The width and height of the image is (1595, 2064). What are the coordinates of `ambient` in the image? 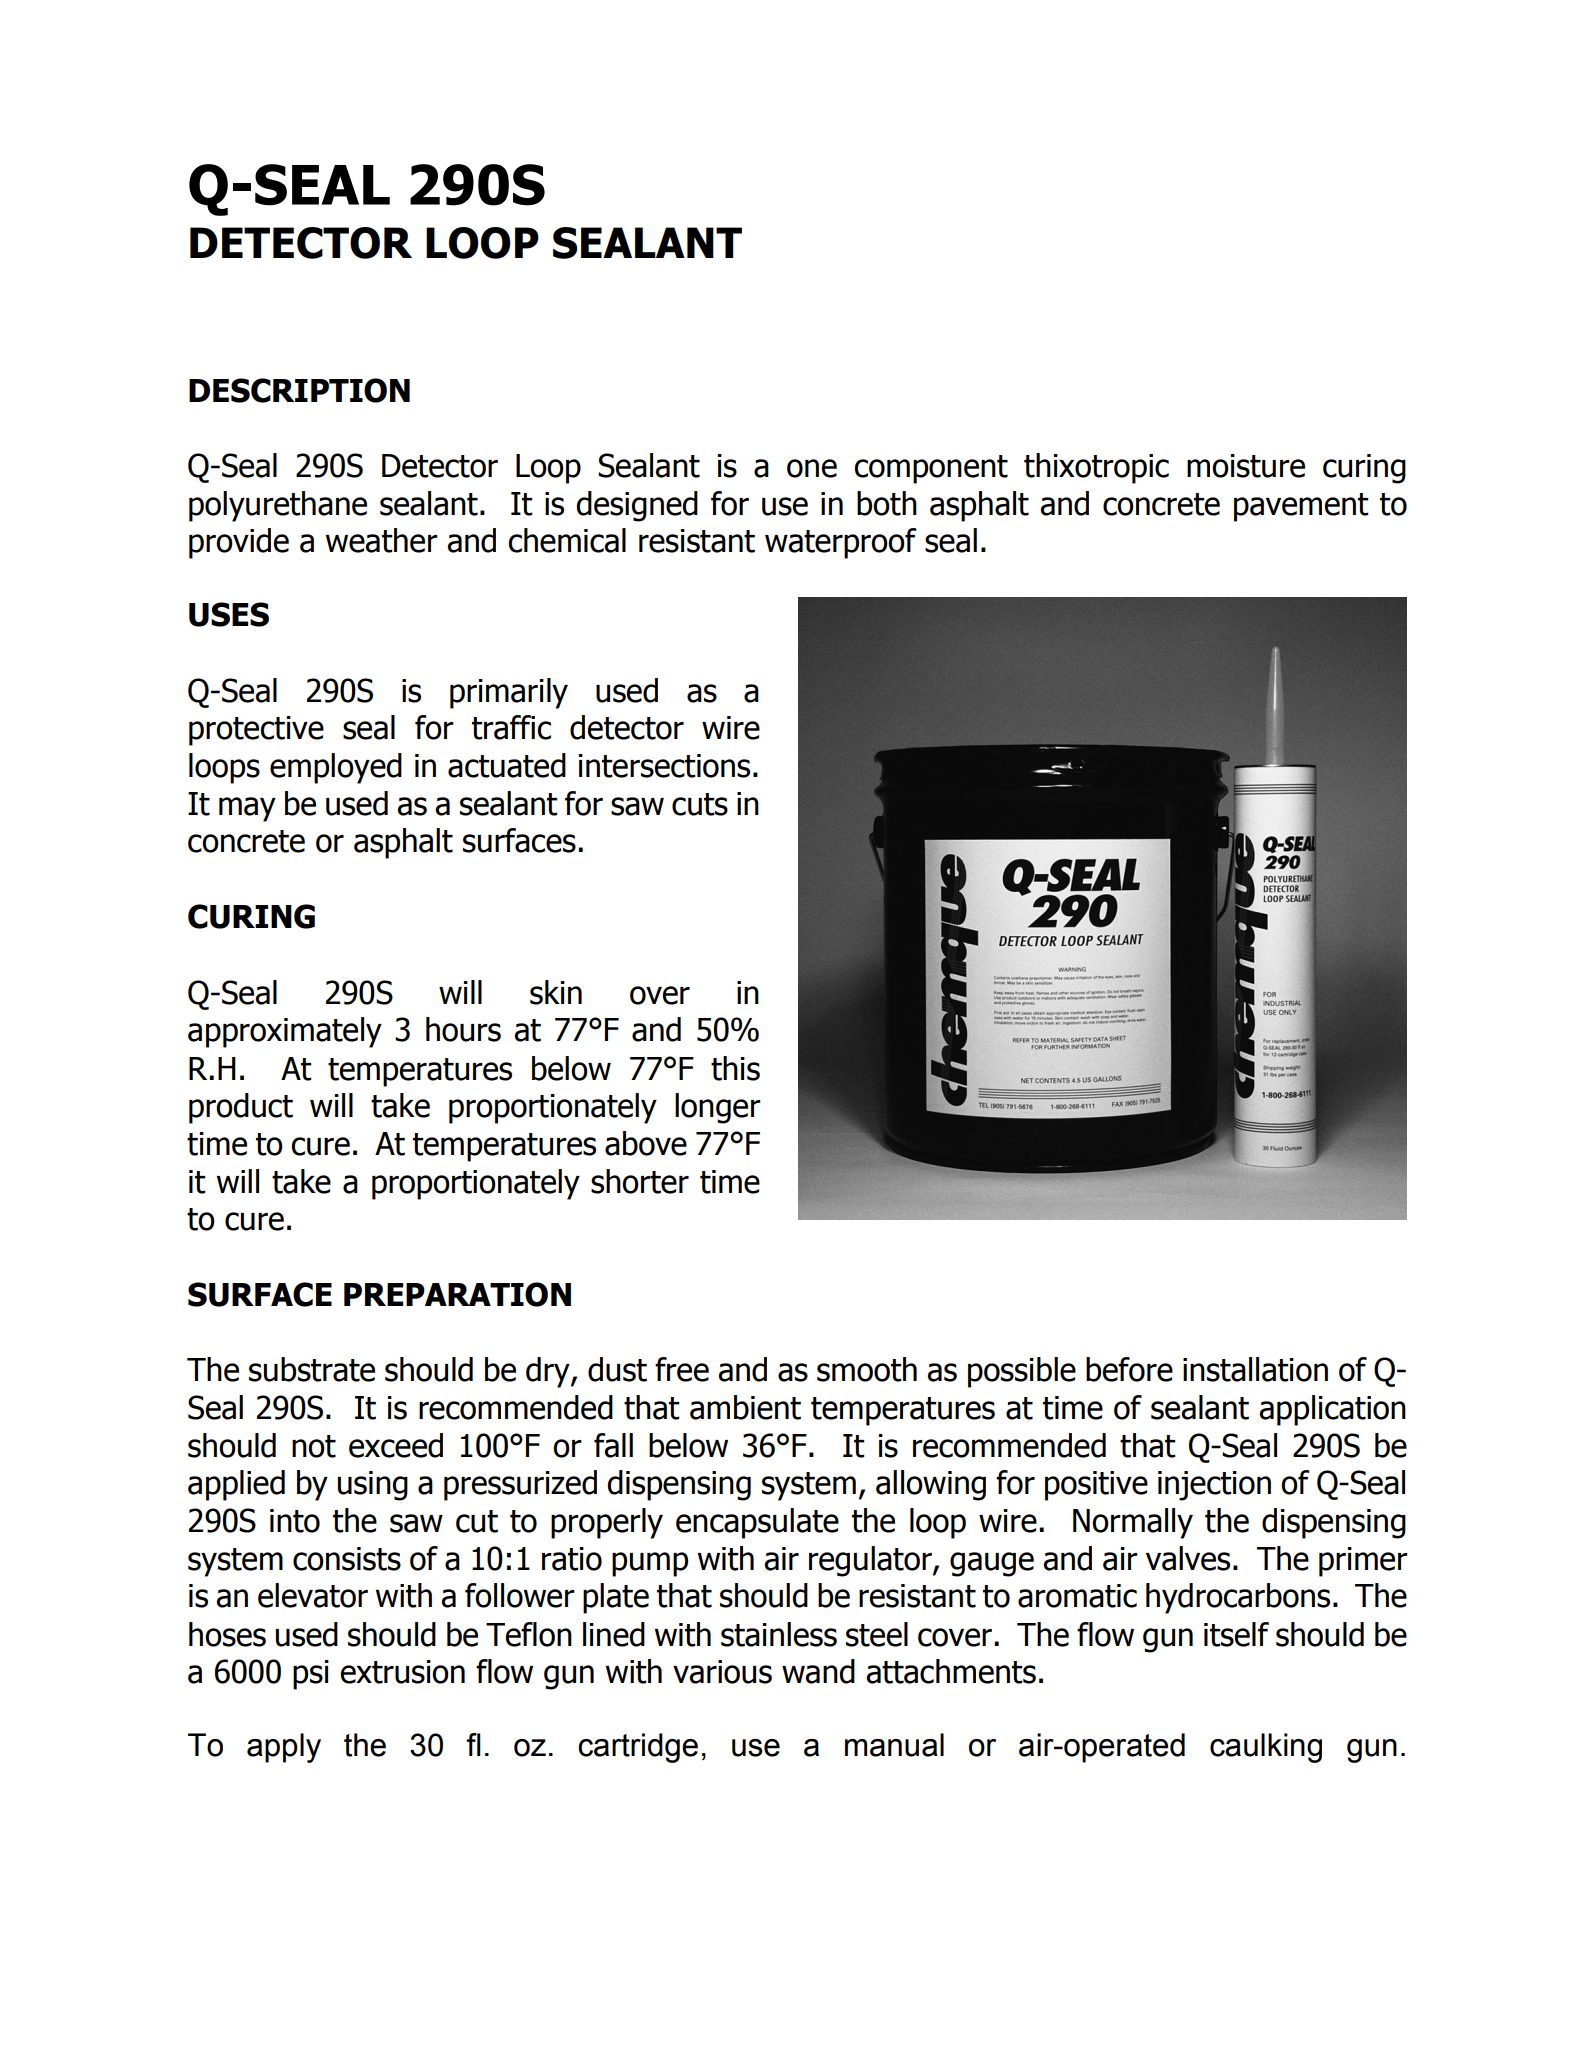 It's located at (745, 1407).
